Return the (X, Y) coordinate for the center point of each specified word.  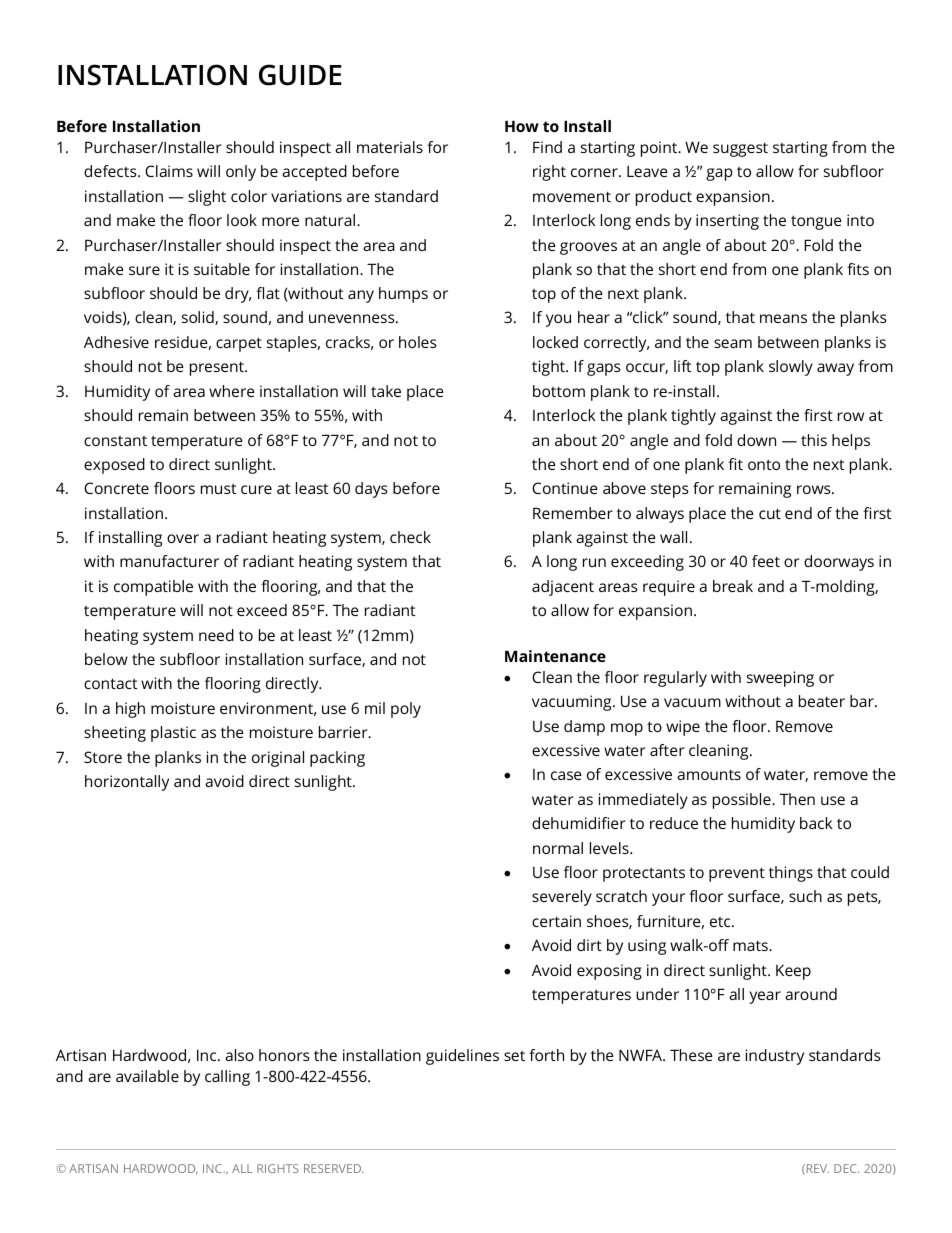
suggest (740, 149)
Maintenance (555, 656)
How (522, 126)
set (514, 1056)
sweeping (780, 679)
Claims (169, 171)
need (216, 635)
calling (227, 1078)
